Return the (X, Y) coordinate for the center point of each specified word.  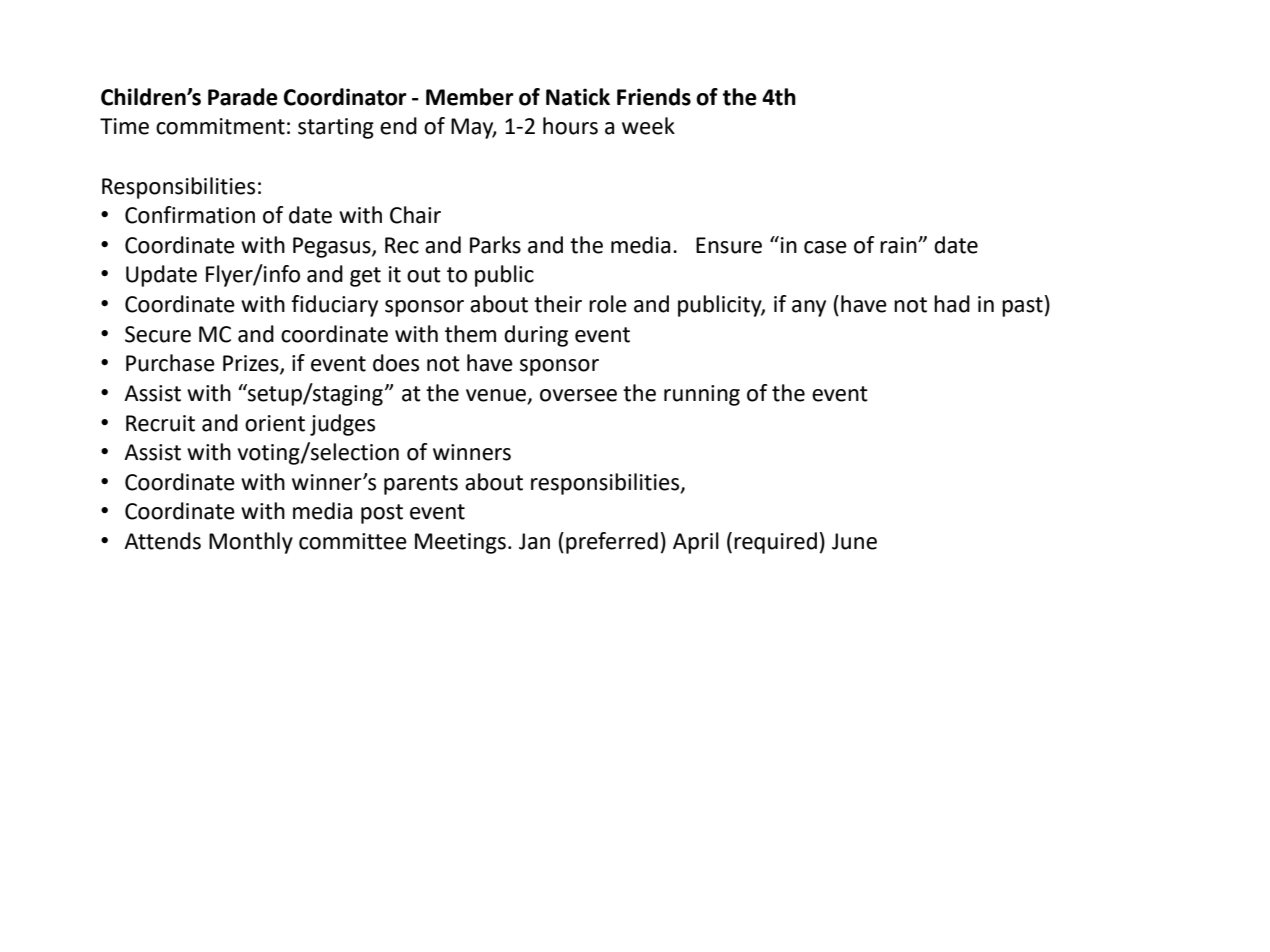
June (854, 541)
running (702, 395)
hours (570, 126)
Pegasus (333, 247)
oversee (578, 395)
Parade (243, 97)
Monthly (251, 543)
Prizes (252, 364)
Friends (654, 97)
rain (899, 245)
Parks (495, 245)
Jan (534, 541)
